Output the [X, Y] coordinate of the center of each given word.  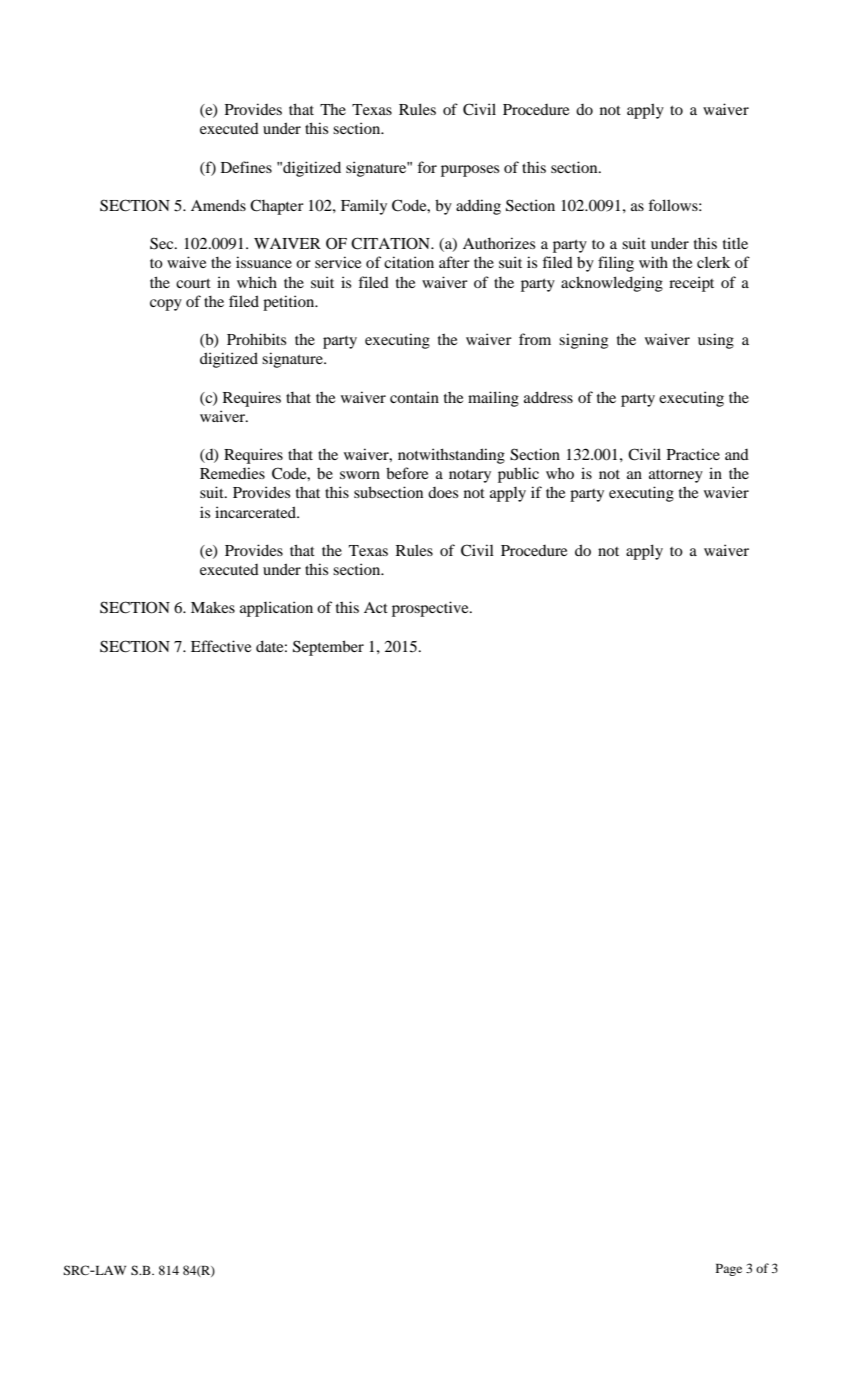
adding [478, 207]
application [276, 609]
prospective [431, 609]
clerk [713, 262]
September [328, 648]
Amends [218, 205]
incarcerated [256, 512]
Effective [221, 646]
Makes [213, 607]
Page [729, 1270]
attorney [676, 476]
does [443, 492]
